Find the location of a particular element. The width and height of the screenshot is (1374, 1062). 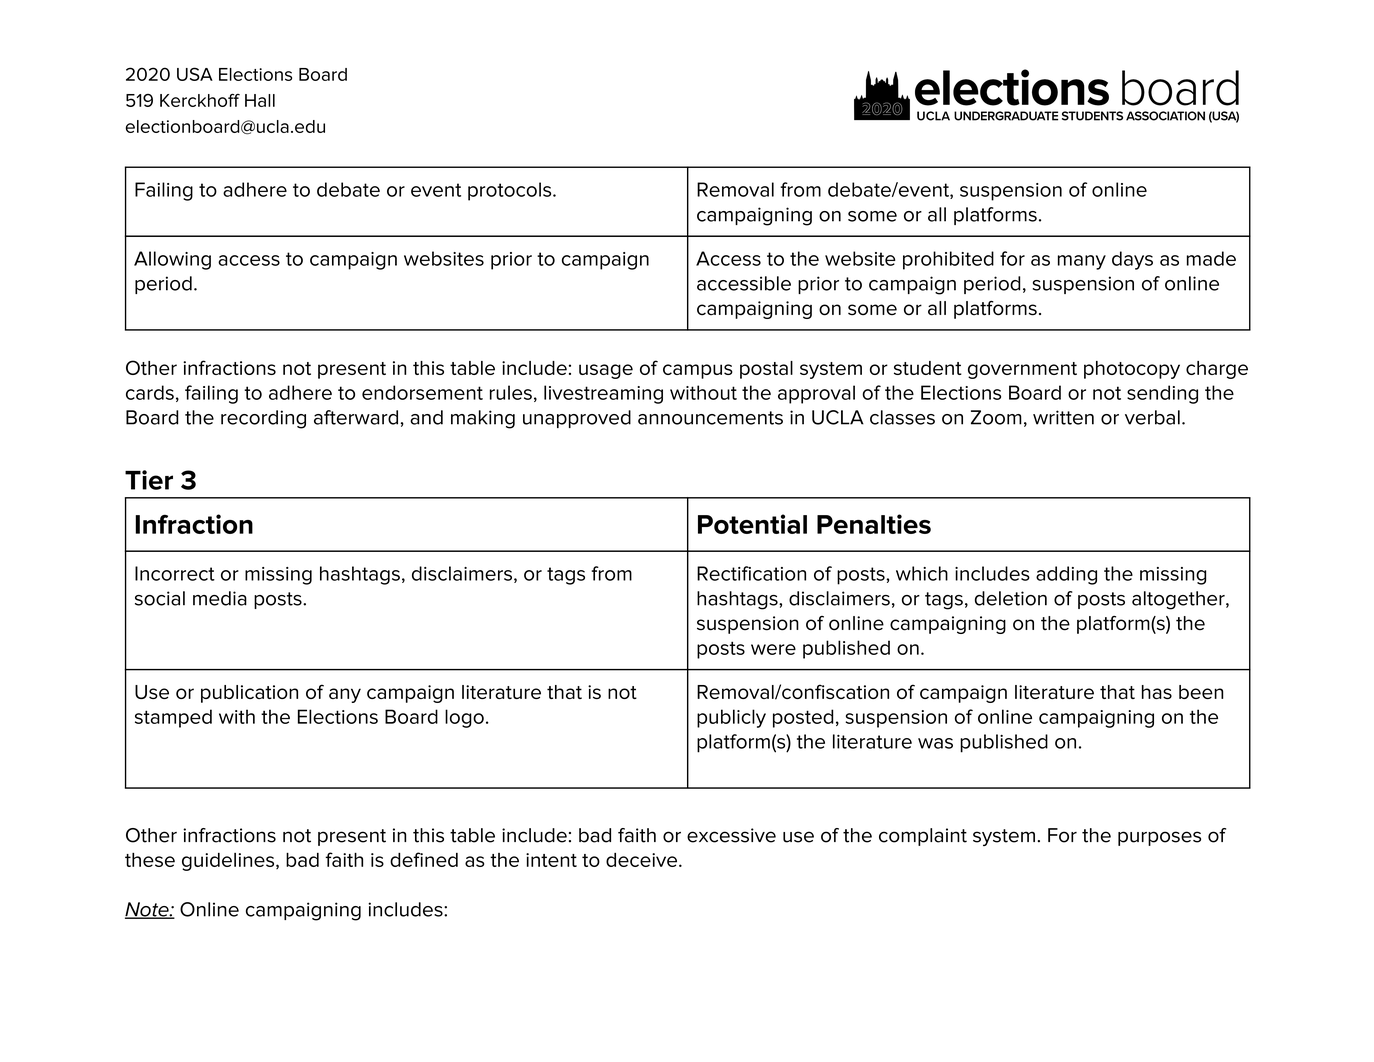

photocopy is located at coordinates (1132, 370).
